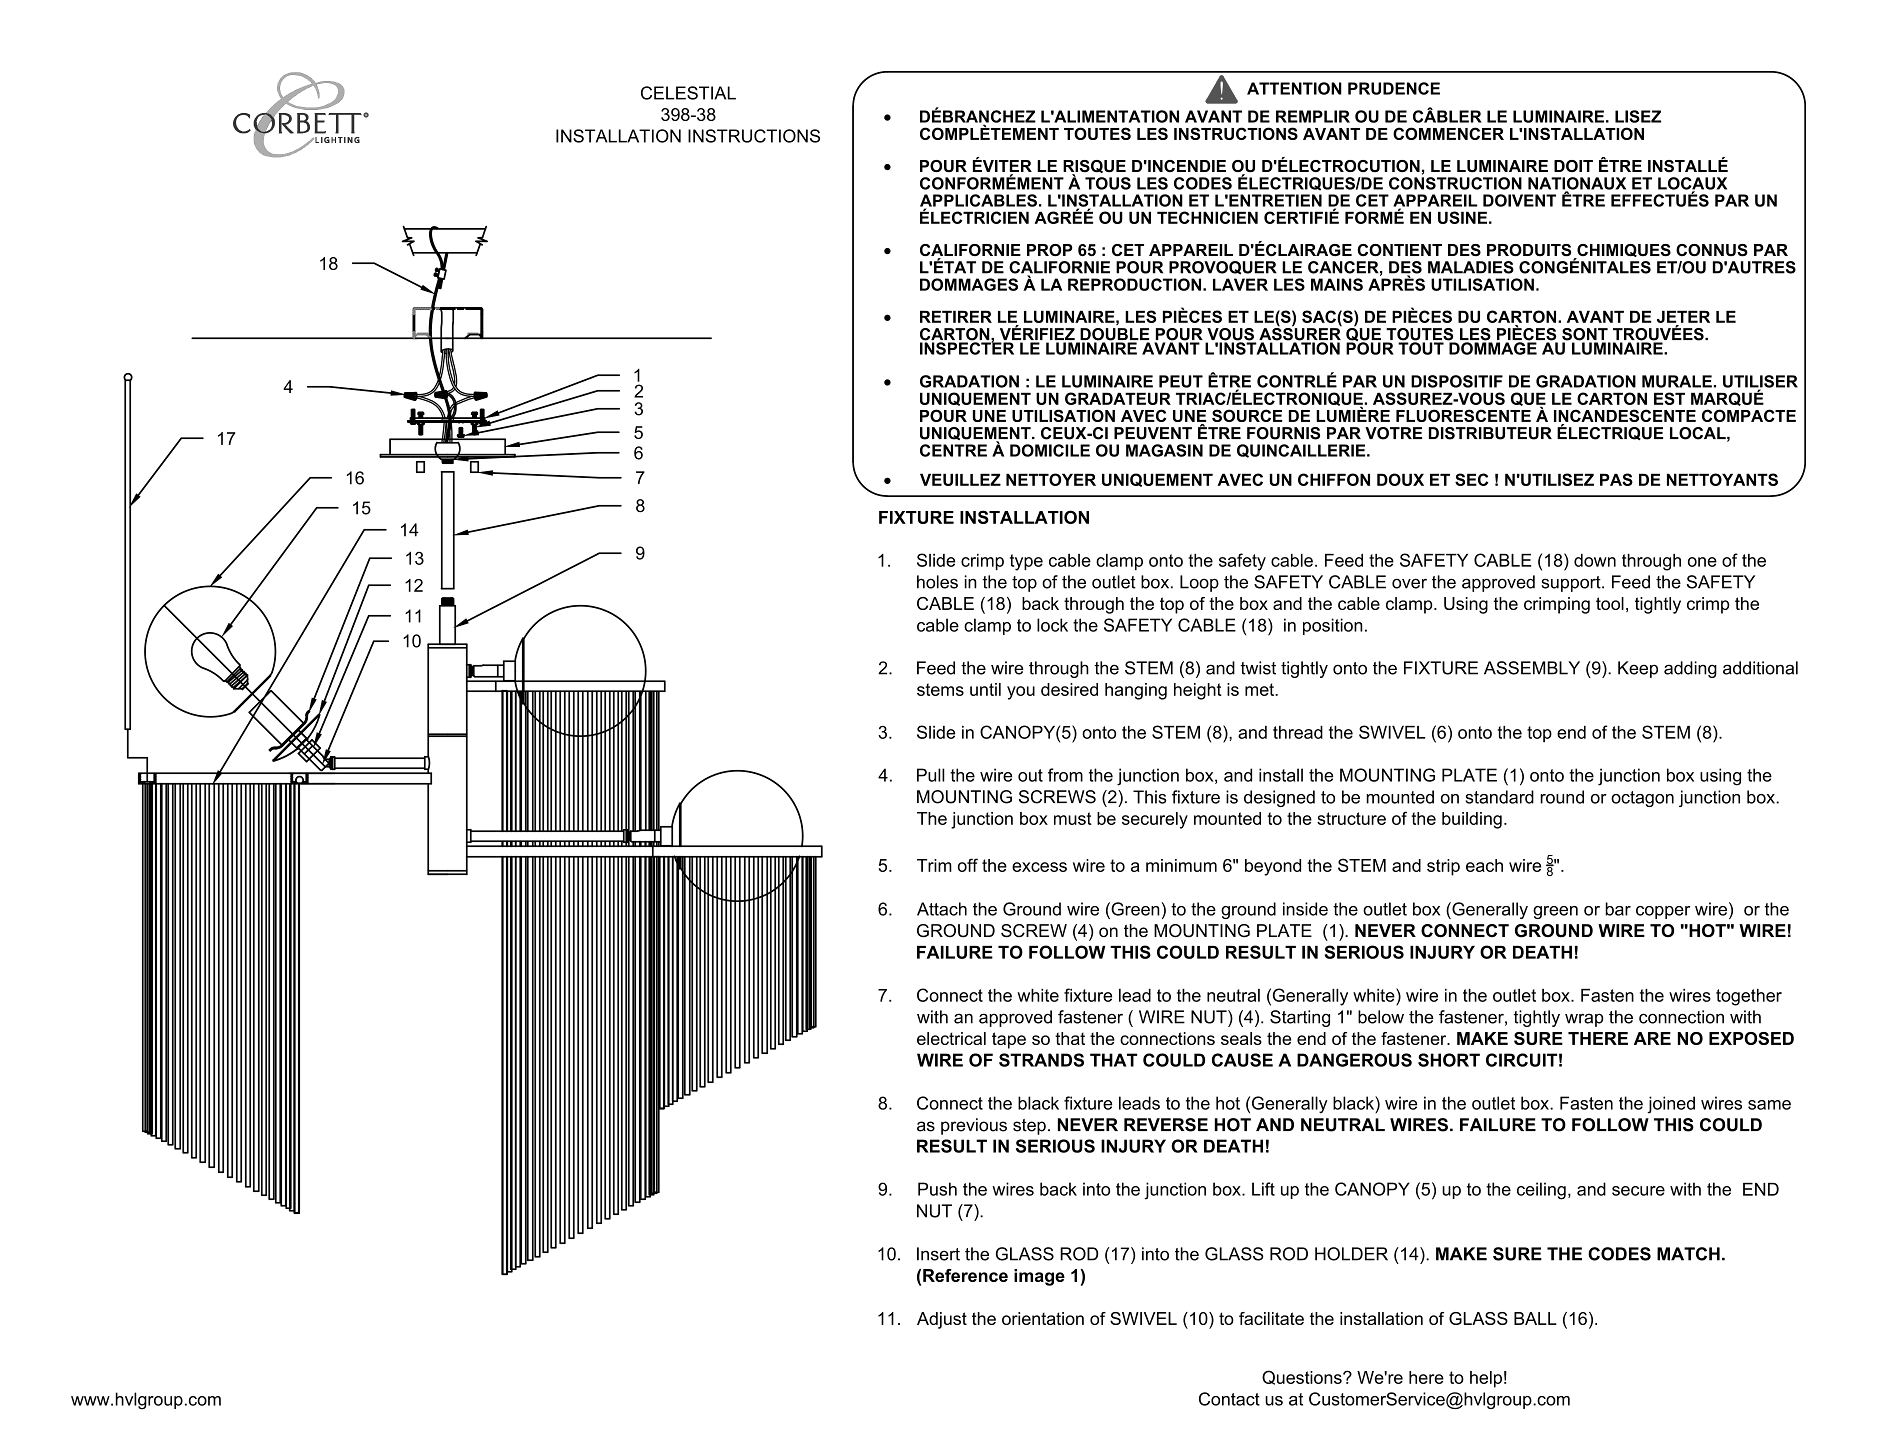 This screenshot has height=1451, width=1877. What do you see at coordinates (931, 775) in the screenshot?
I see `Pull` at bounding box center [931, 775].
